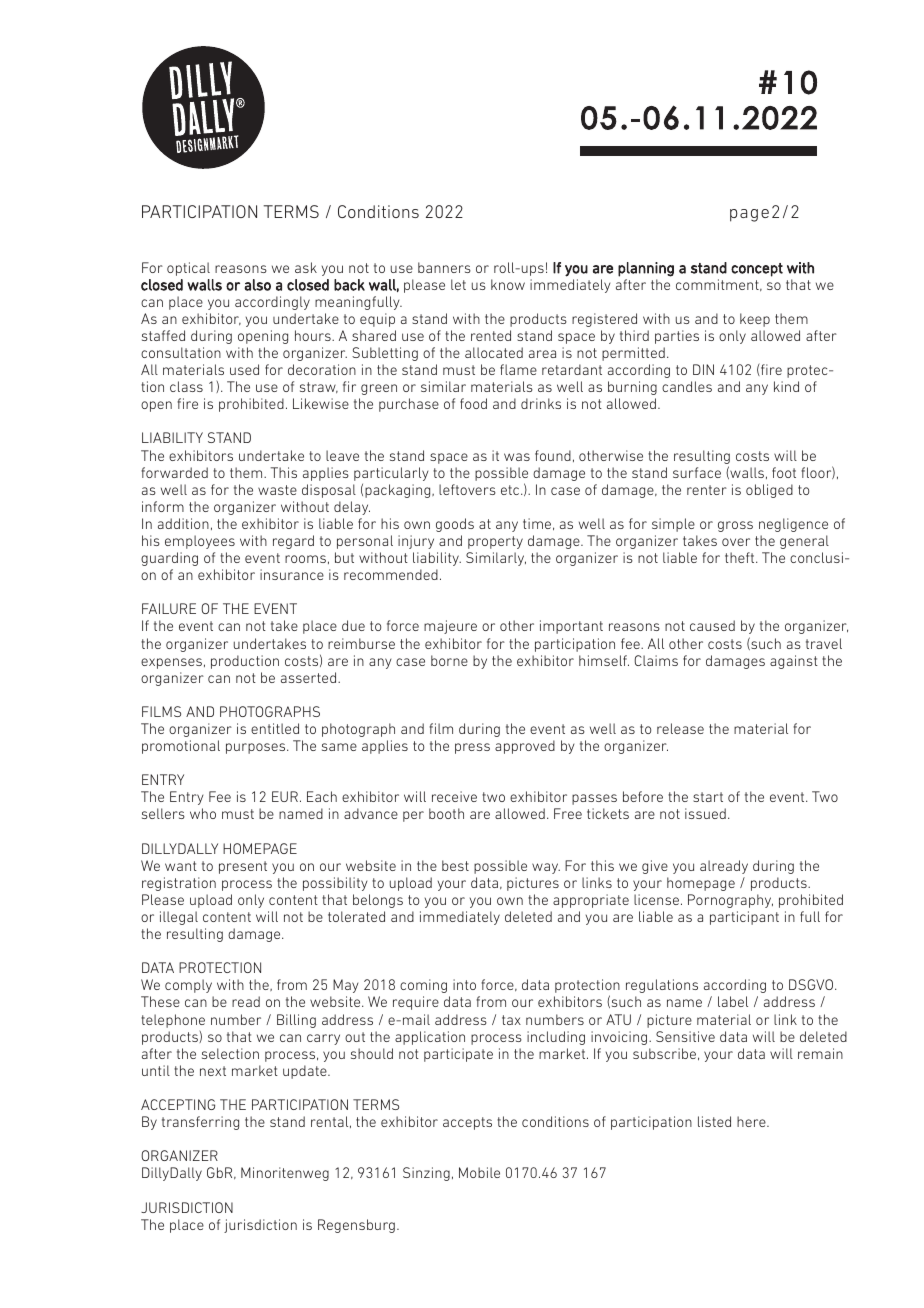 The image size is (924, 1308). What do you see at coordinates (257, 748) in the screenshot?
I see `purposes` at bounding box center [257, 748].
